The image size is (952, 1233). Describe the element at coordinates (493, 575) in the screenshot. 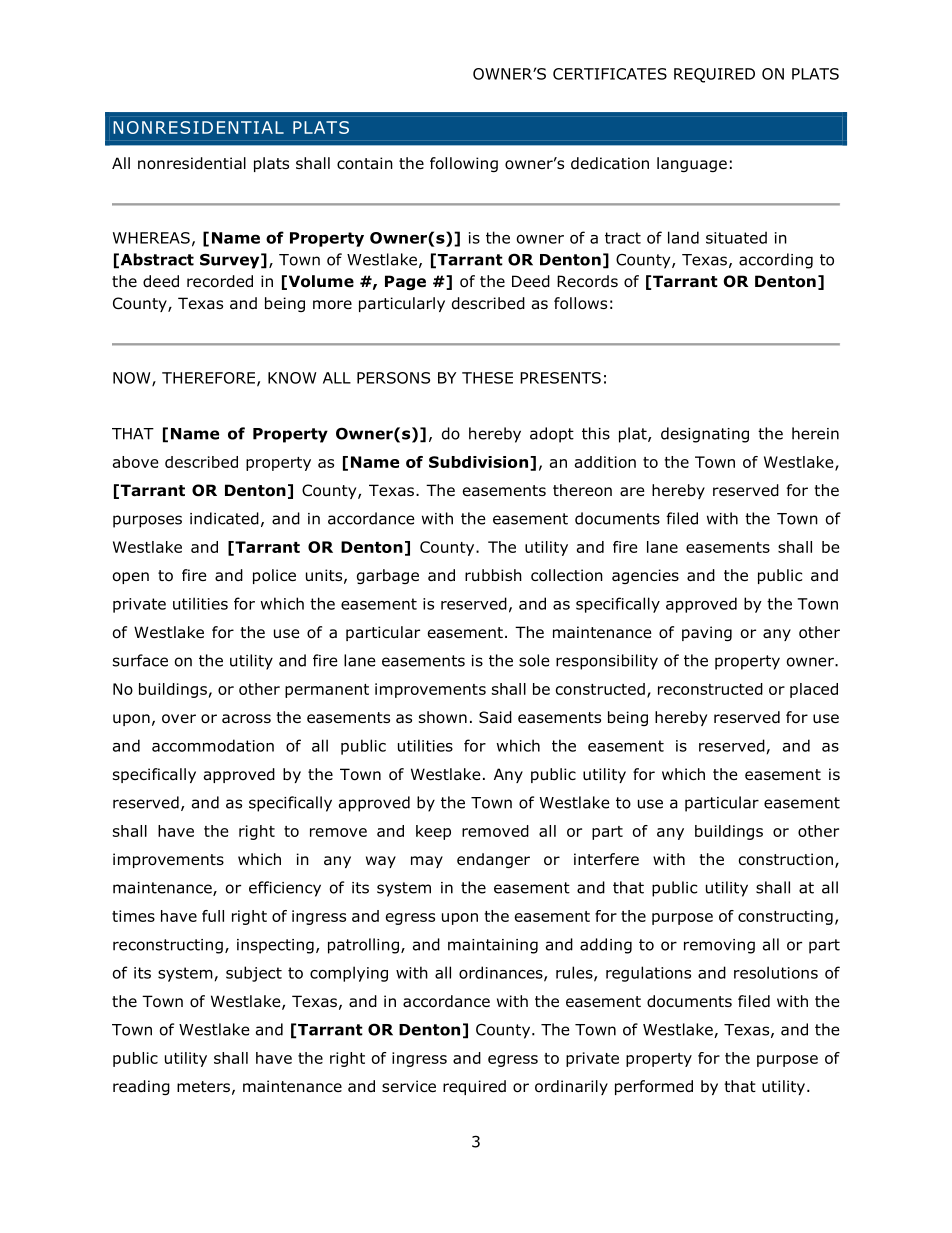

I see `rubbish` at that location.
